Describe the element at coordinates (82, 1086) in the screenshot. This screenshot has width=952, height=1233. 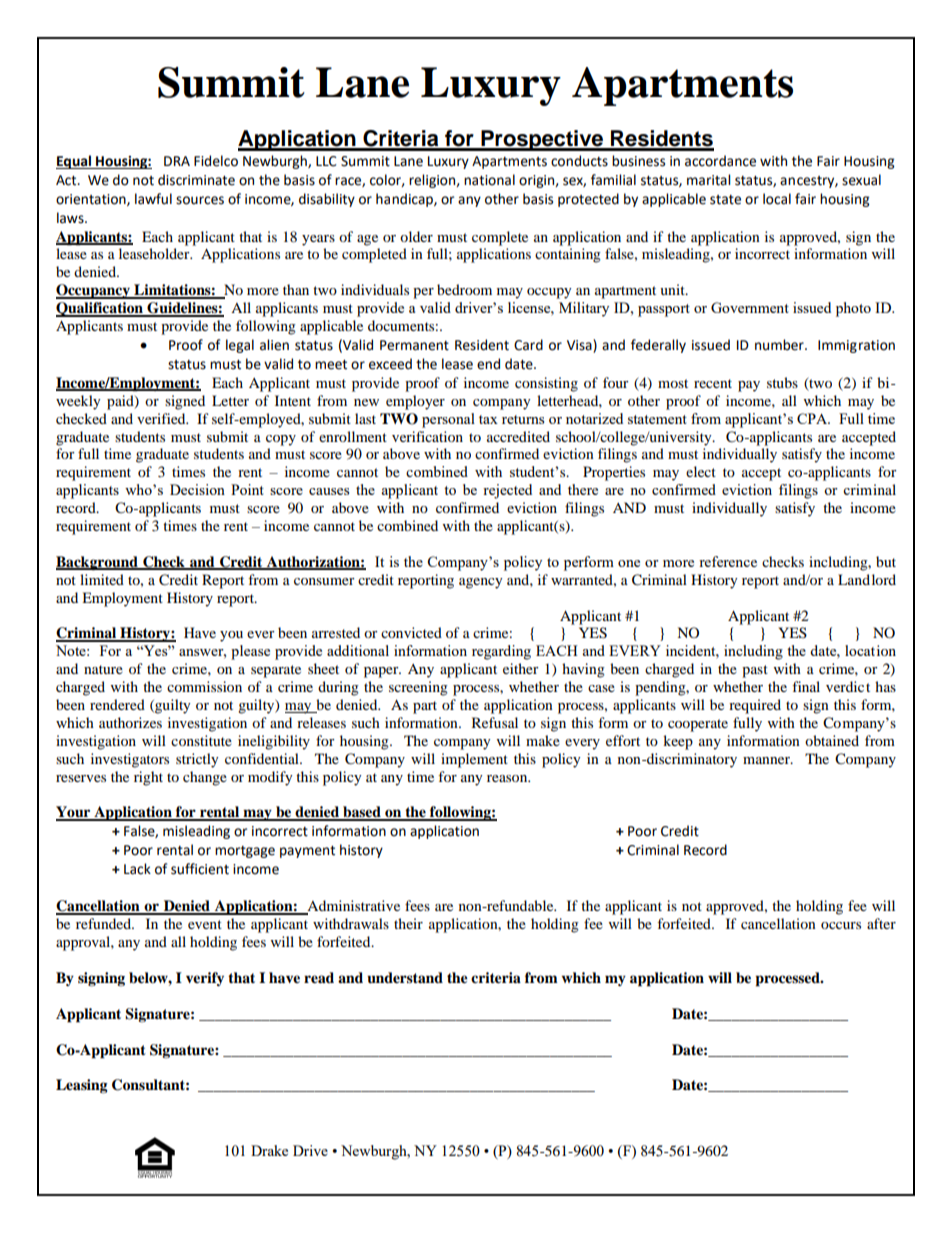
I see `Leasing` at that location.
